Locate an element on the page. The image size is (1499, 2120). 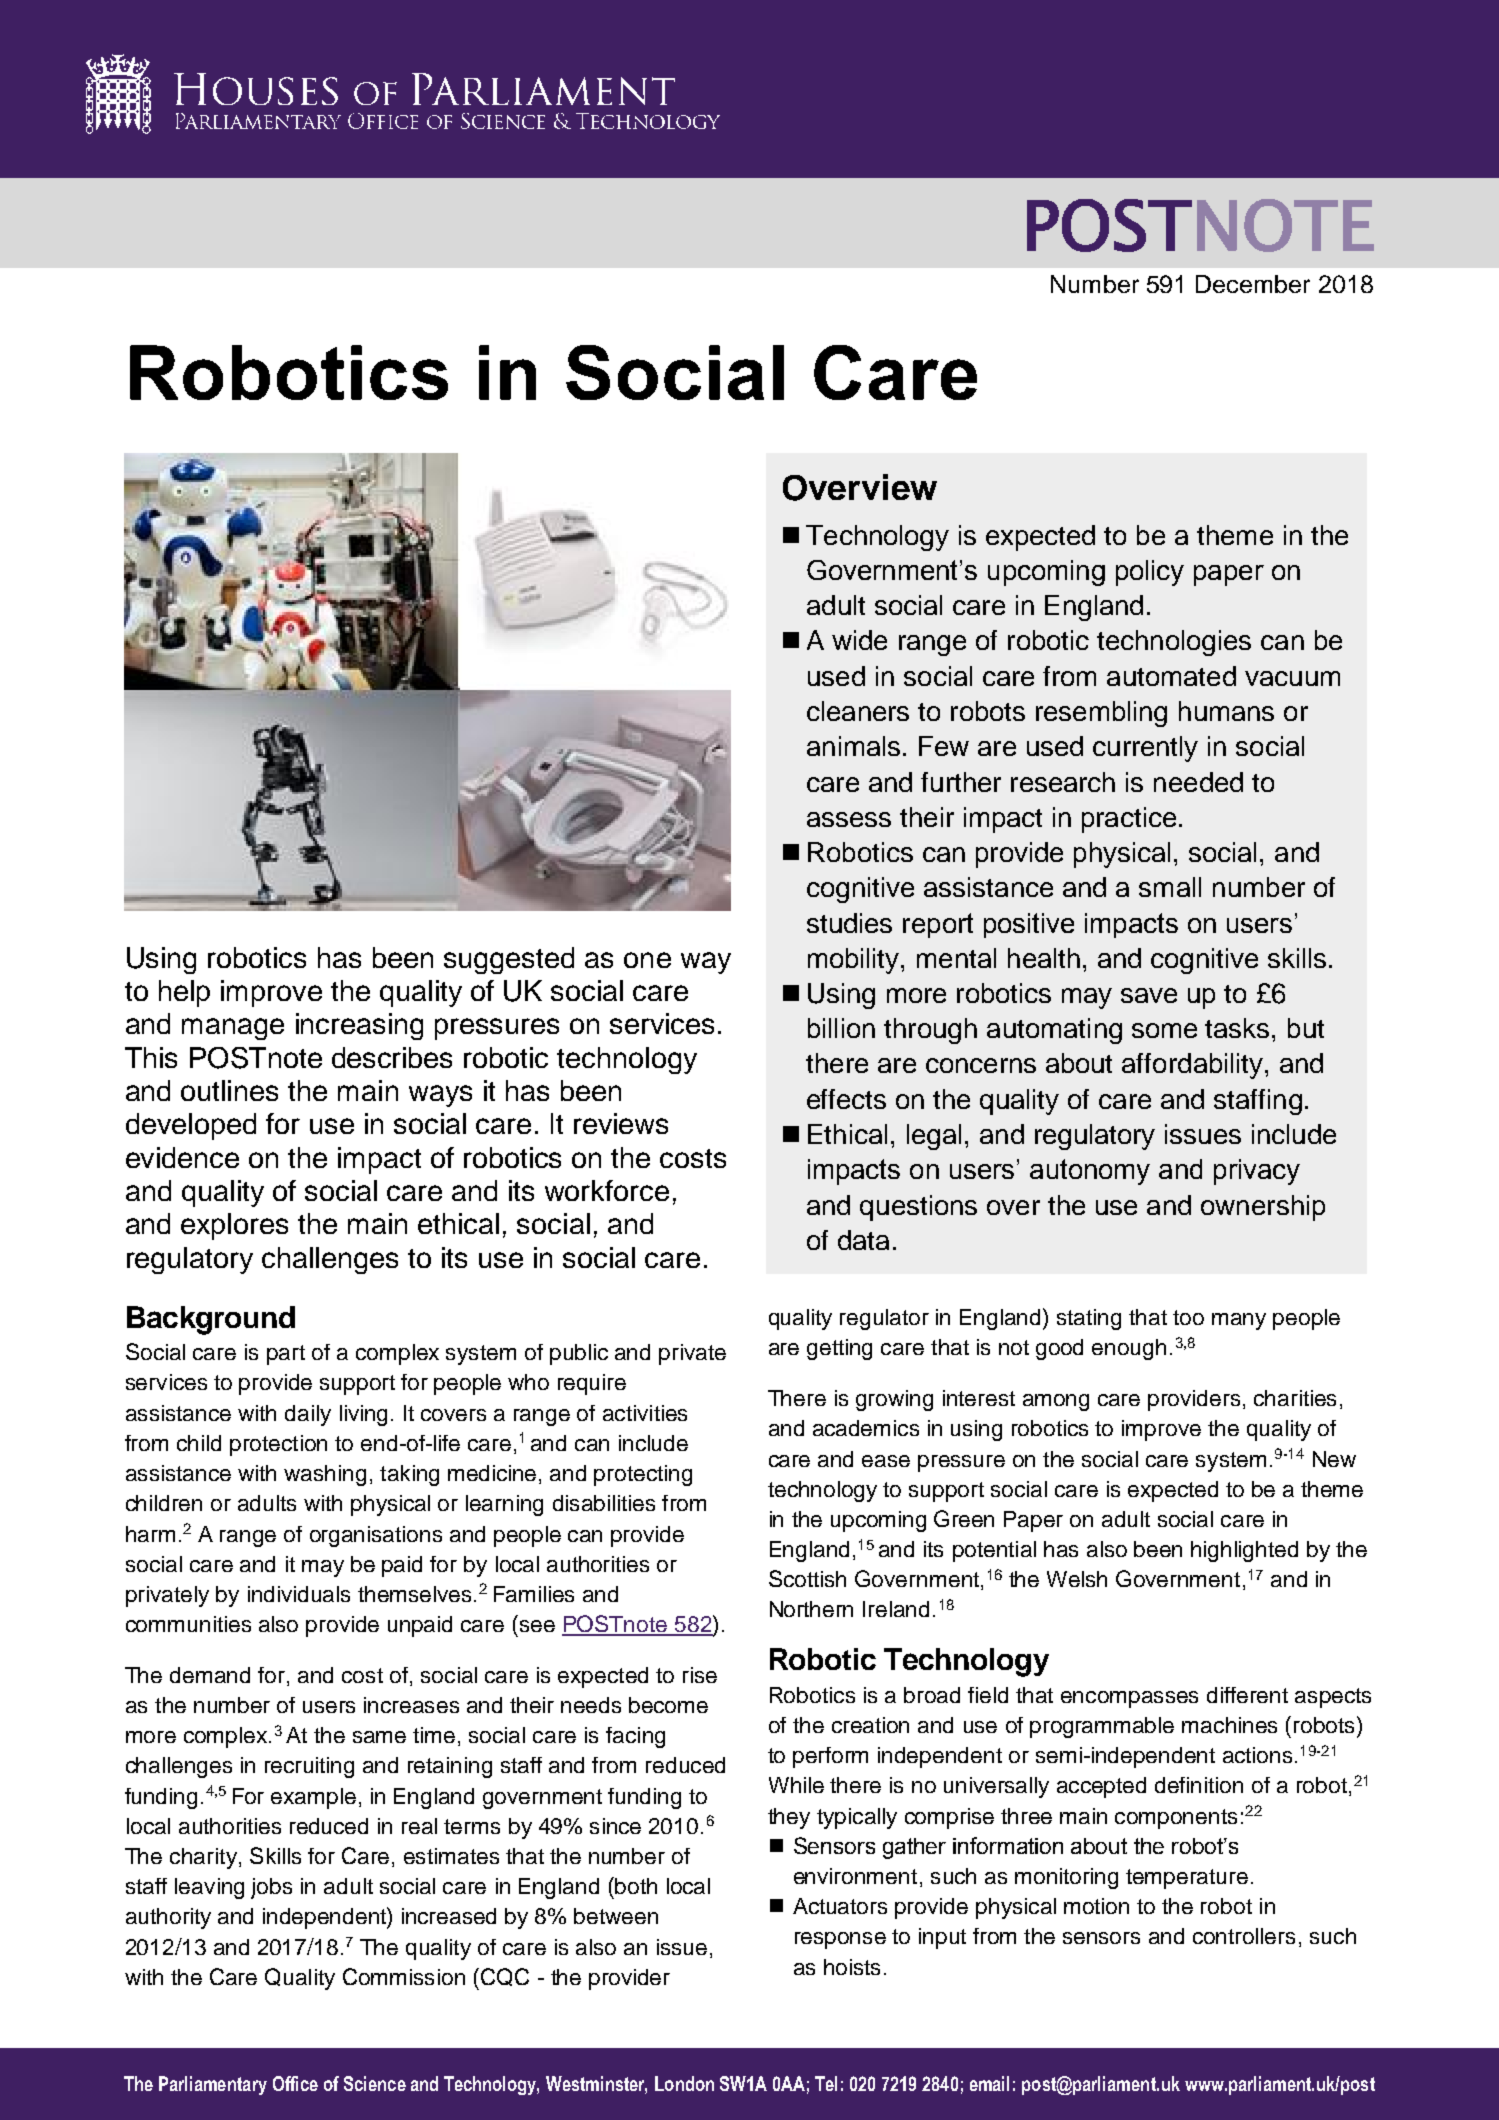
Northern is located at coordinates (811, 1609).
